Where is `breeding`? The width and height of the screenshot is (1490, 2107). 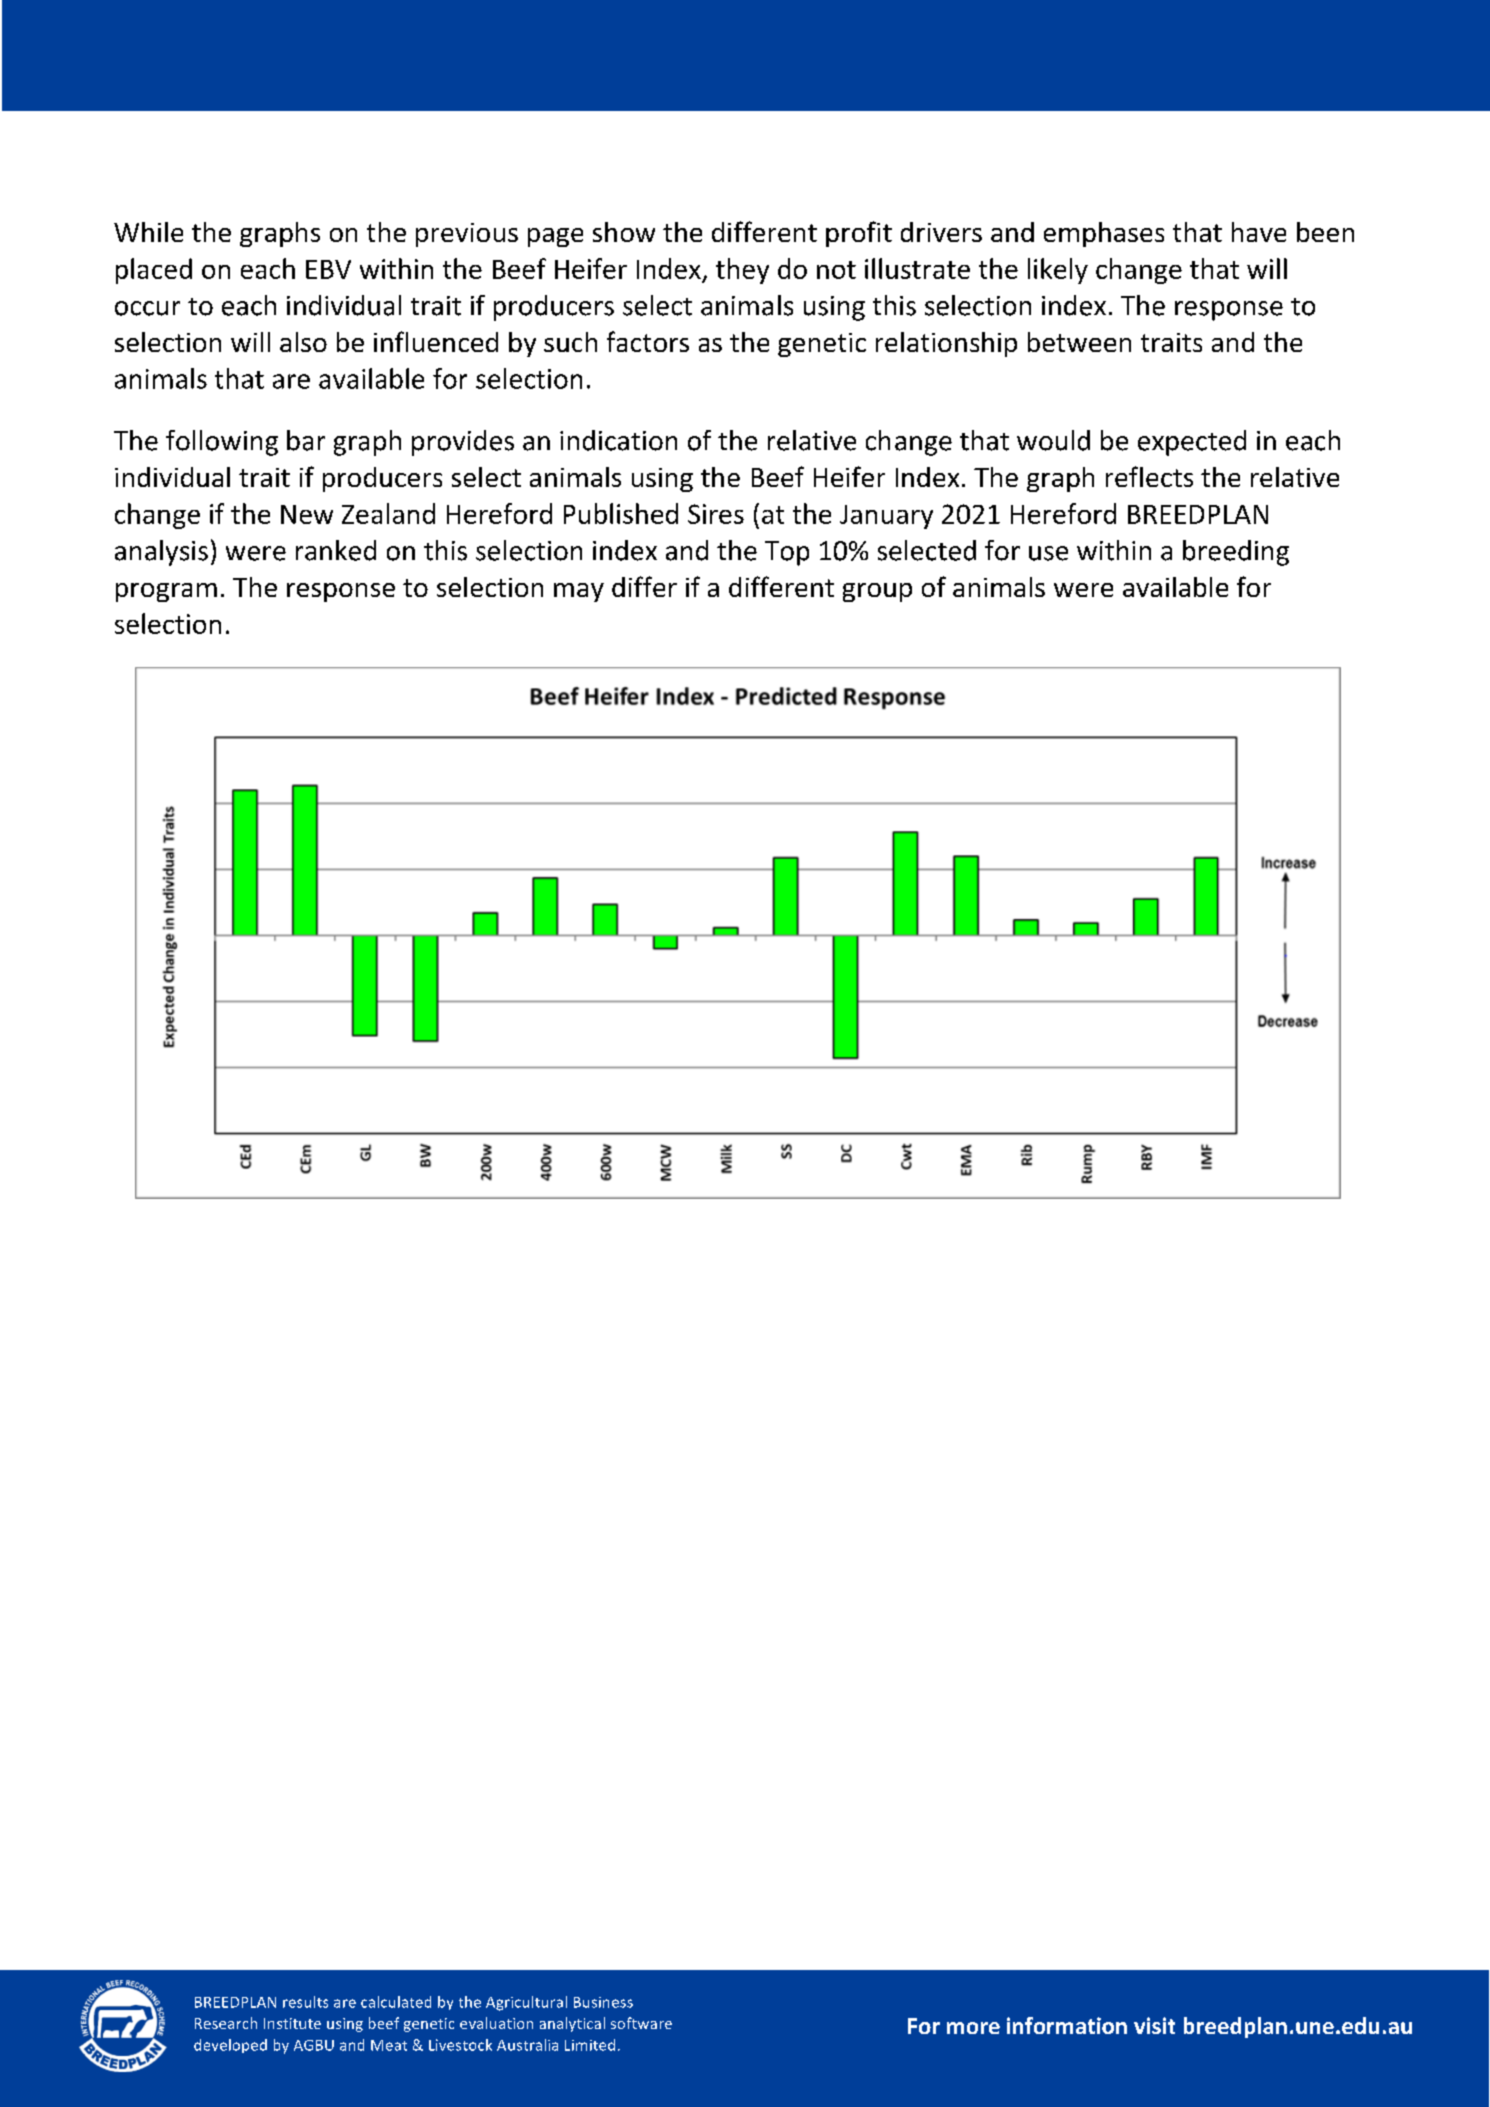
breeding is located at coordinates (1236, 553).
